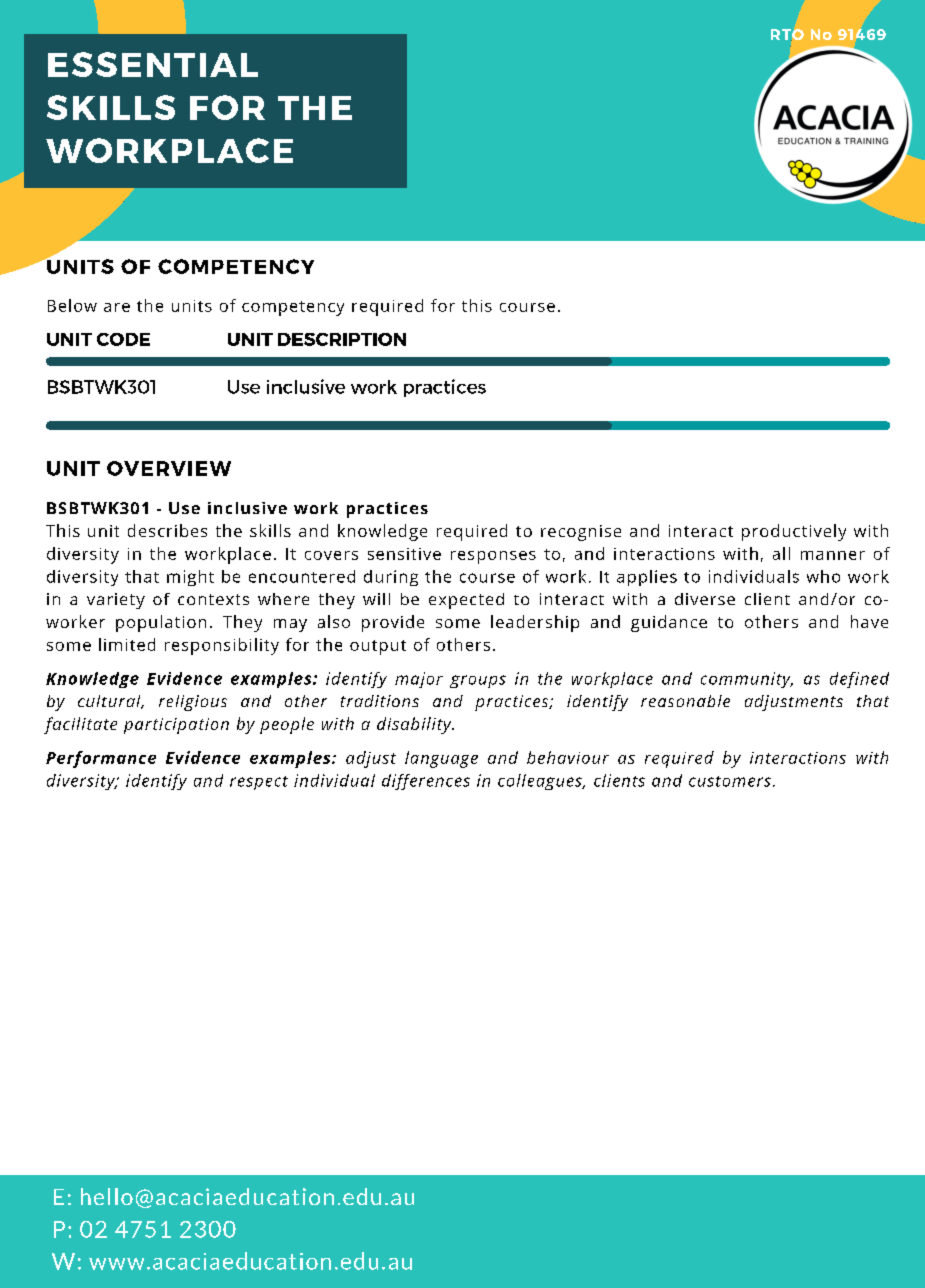  Describe the element at coordinates (794, 532) in the page. I see `productively` at that location.
